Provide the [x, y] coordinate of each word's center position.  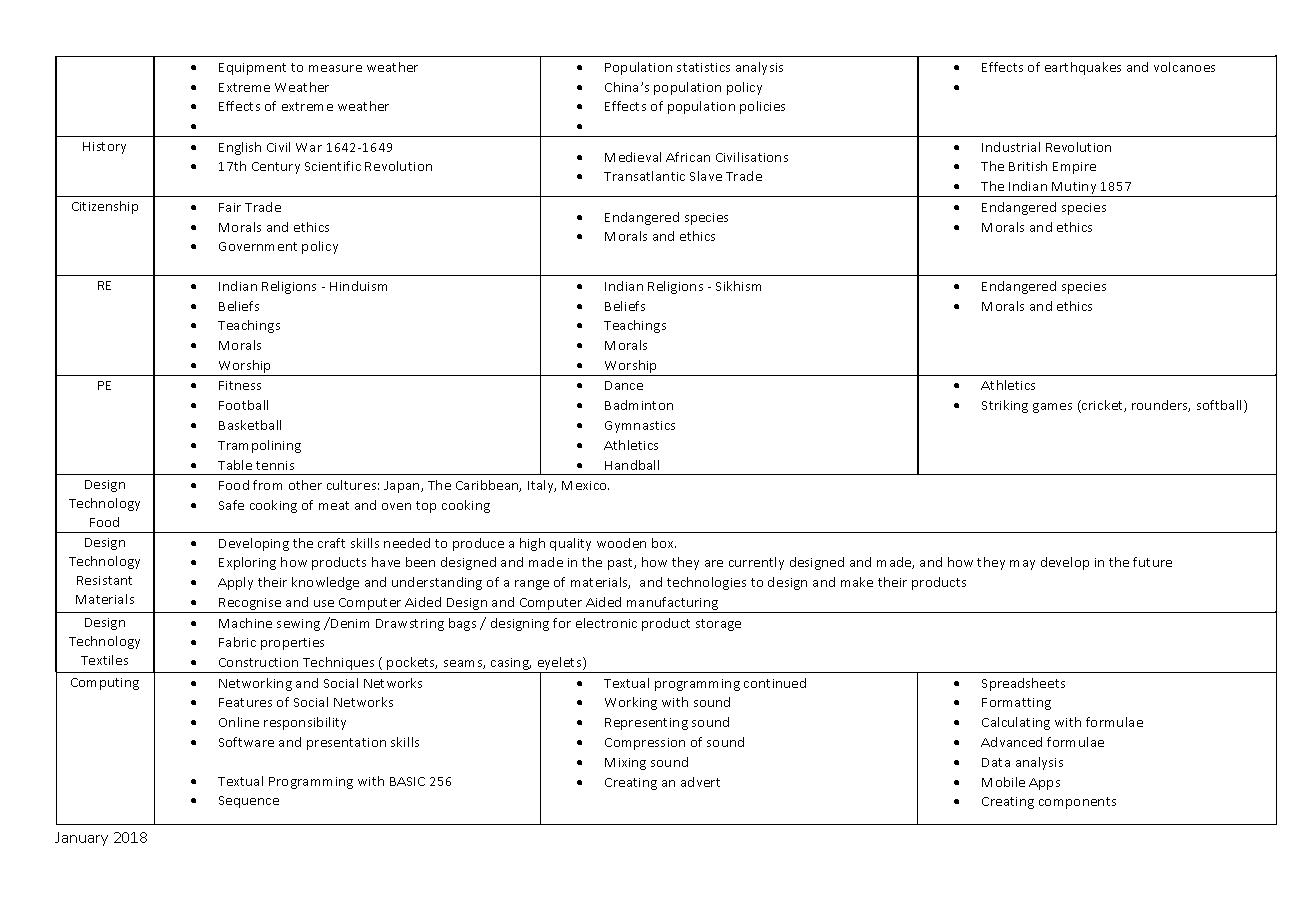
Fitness [240, 385]
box [664, 543]
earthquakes [1083, 68]
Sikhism [738, 286]
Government [258, 246]
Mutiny [1075, 189]
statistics [703, 67]
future [1152, 562]
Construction [258, 662]
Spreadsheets [1023, 684]
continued [775, 683]
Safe [231, 505]
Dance [624, 385]
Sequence [249, 802]
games [1052, 408]
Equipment [252, 69]
